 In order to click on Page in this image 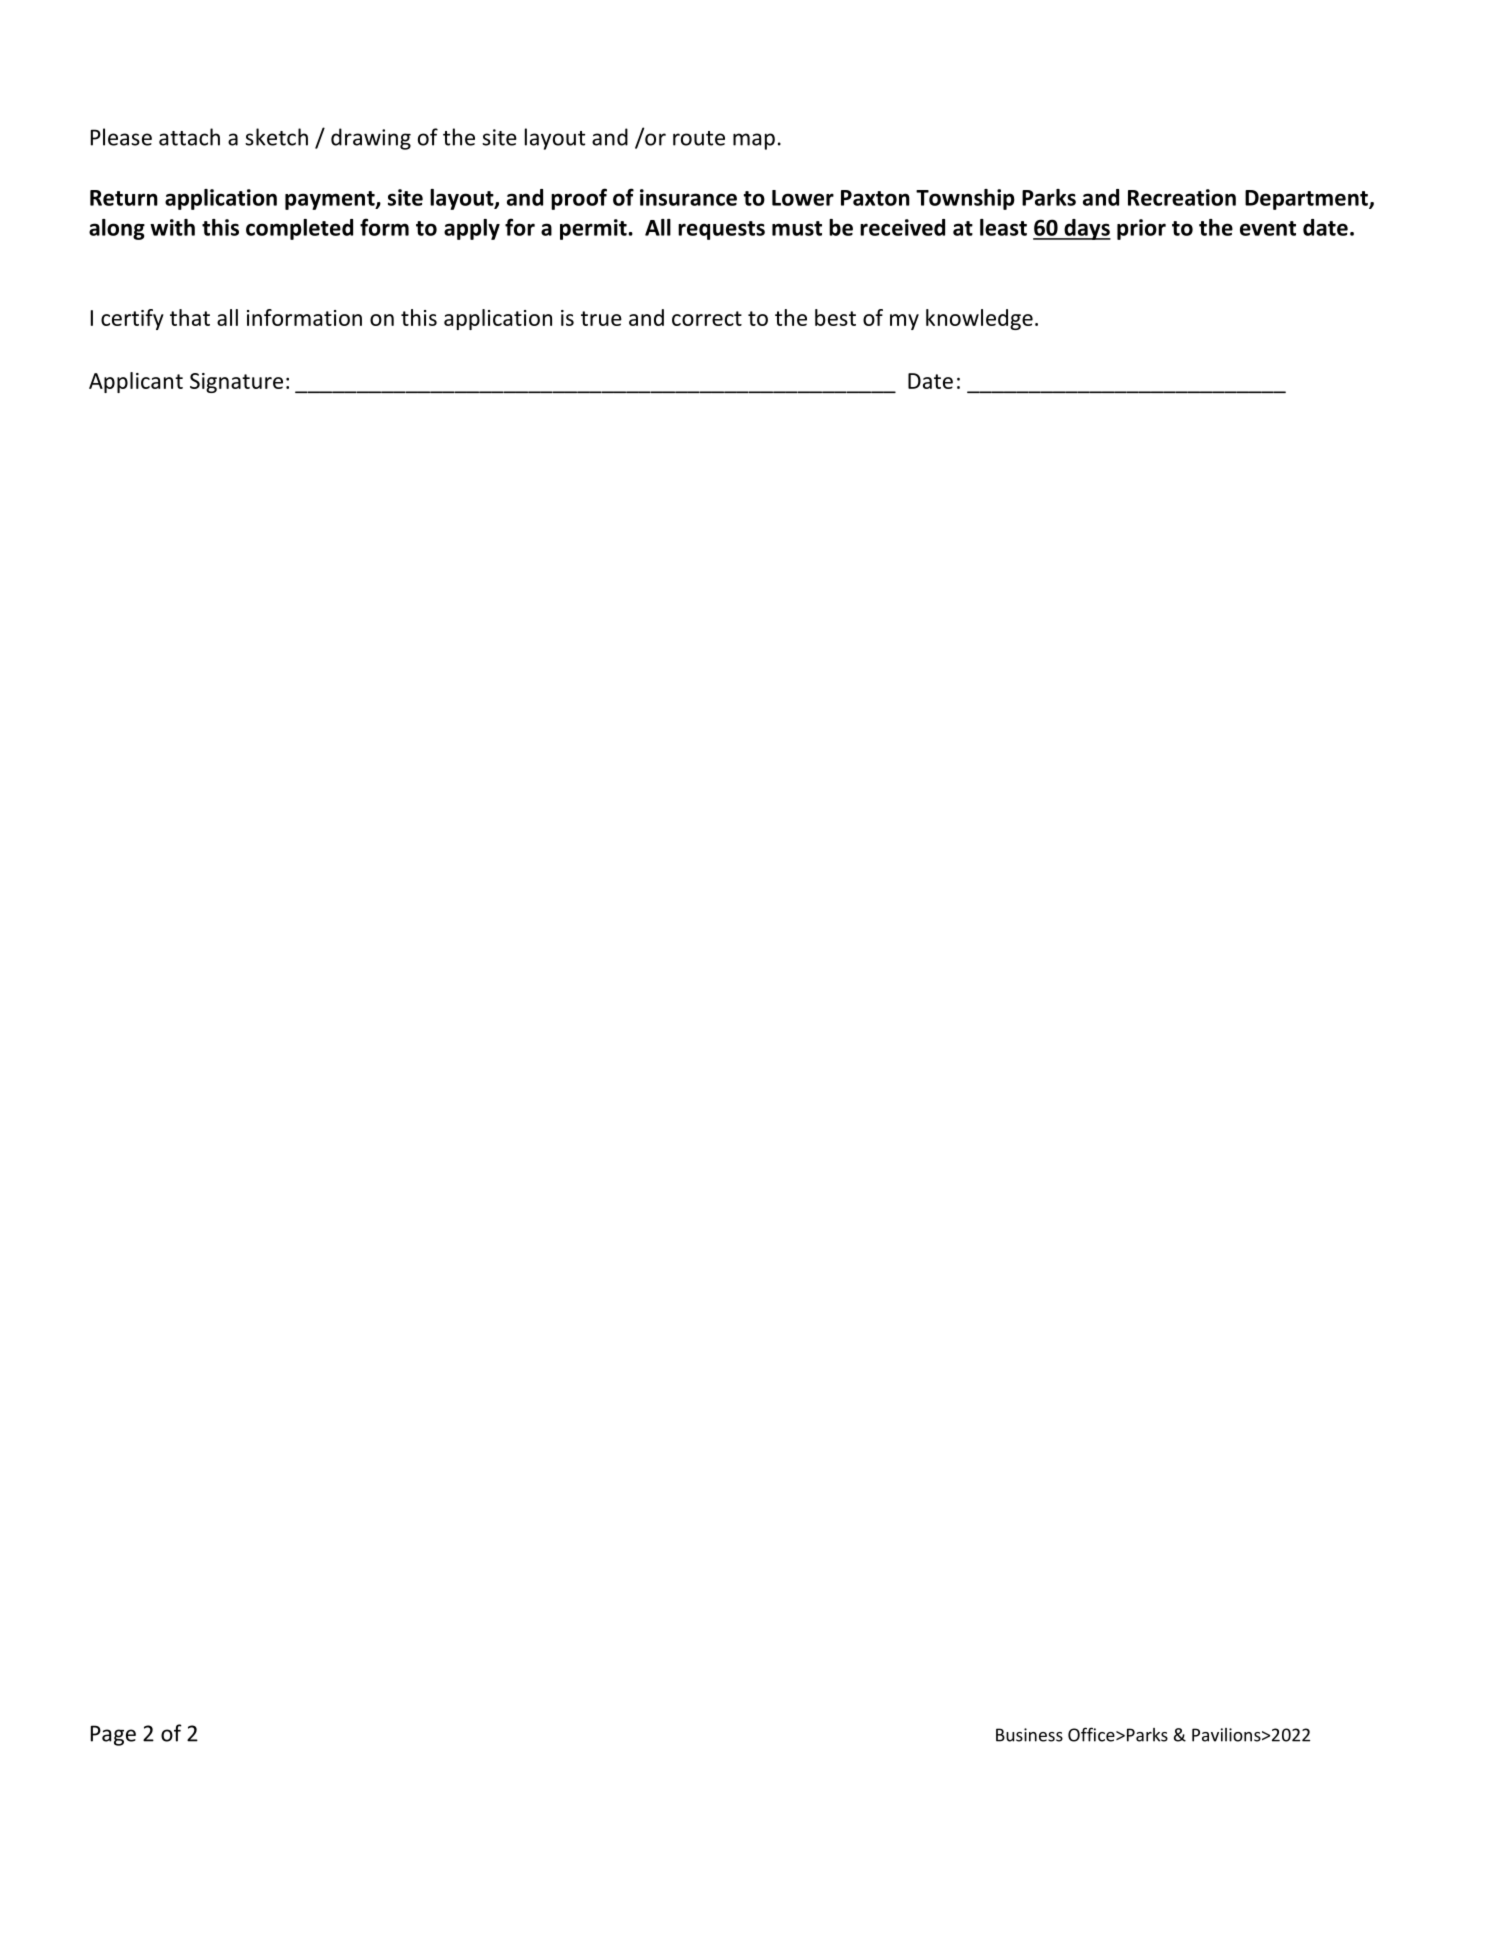, I will do `click(113, 1735)`.
